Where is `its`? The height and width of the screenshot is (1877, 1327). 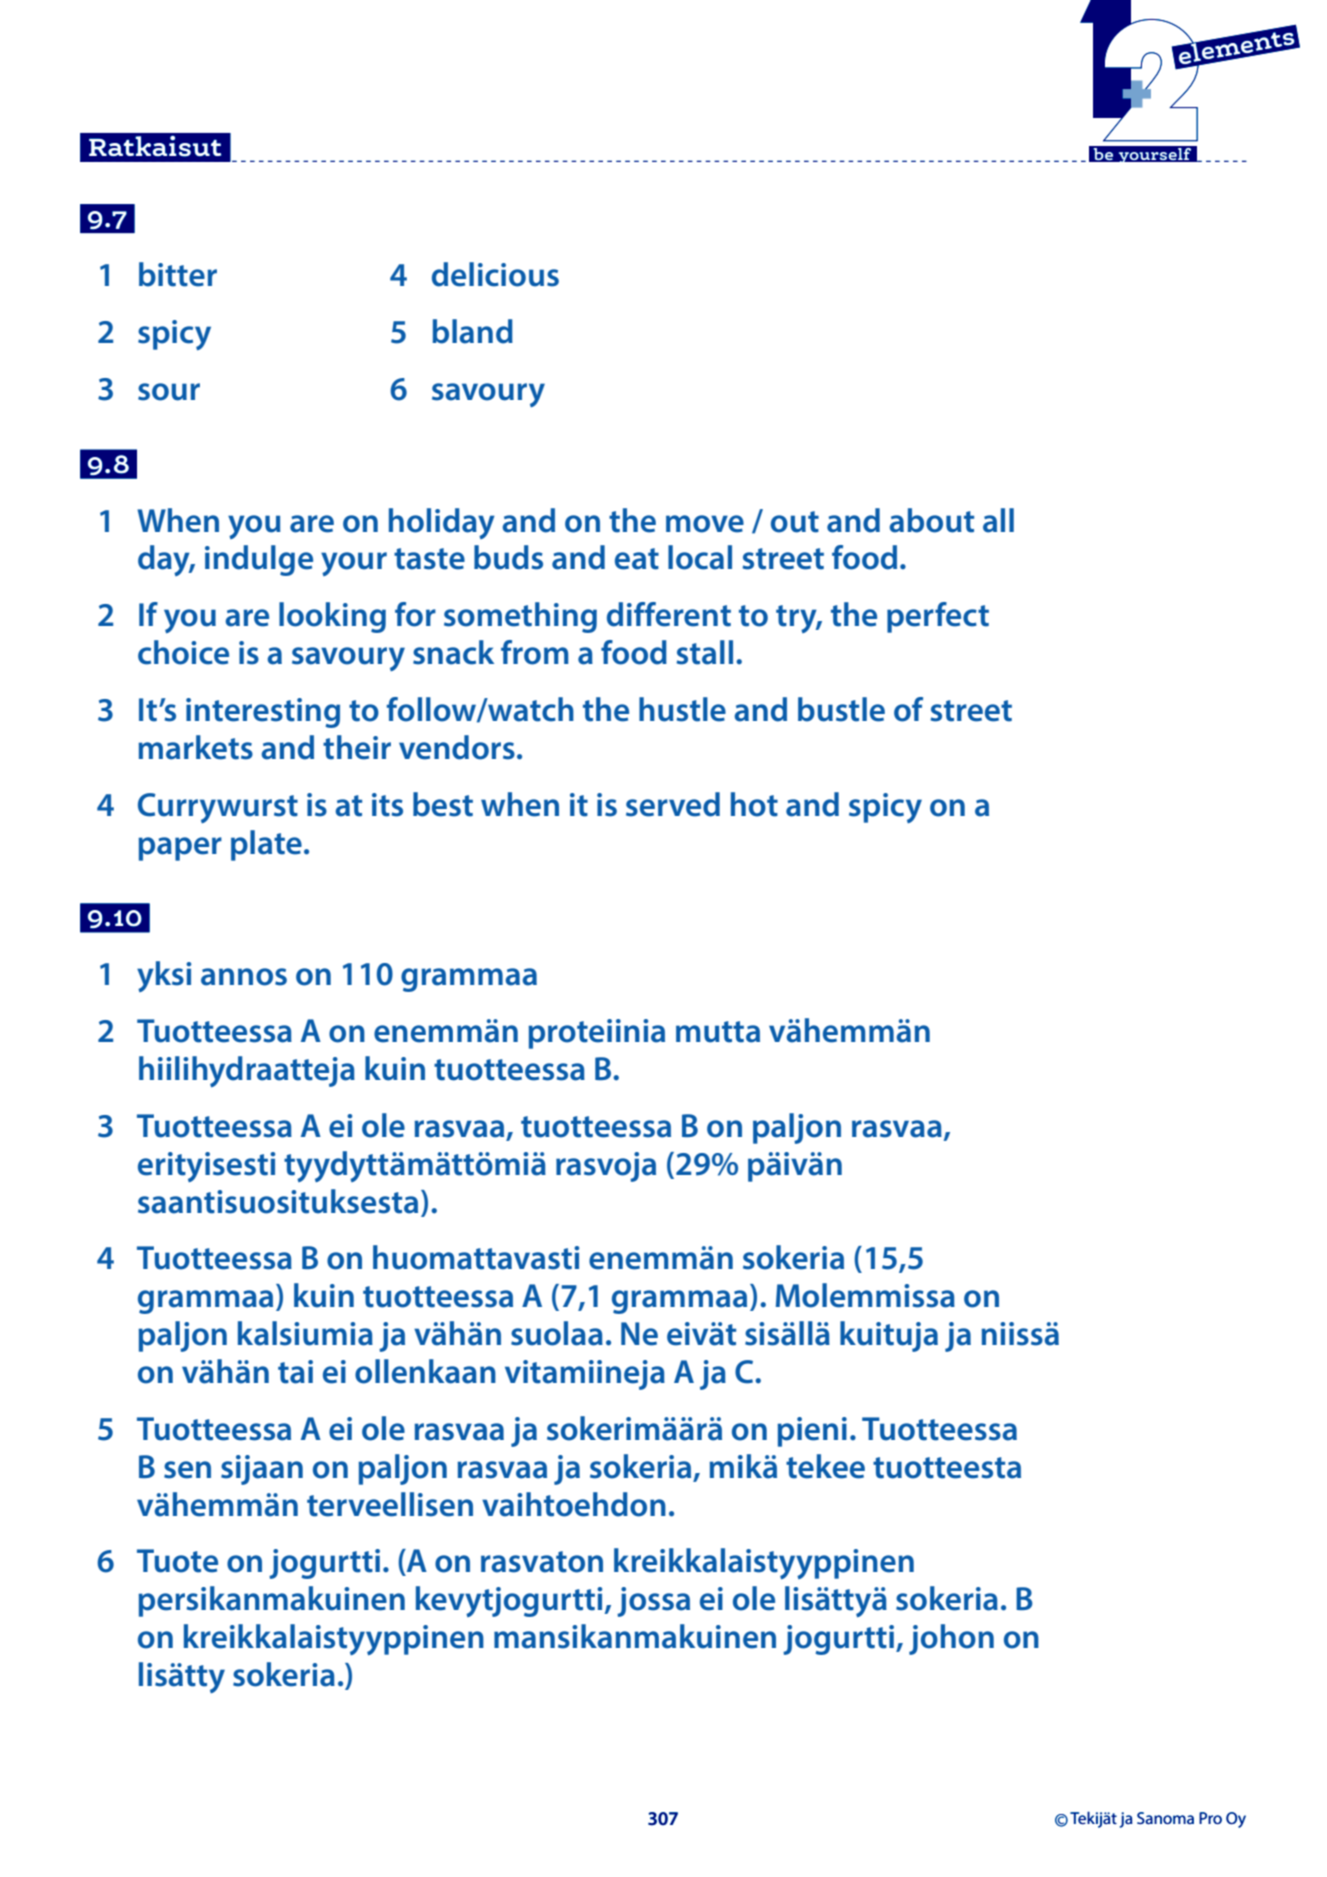
its is located at coordinates (387, 805).
